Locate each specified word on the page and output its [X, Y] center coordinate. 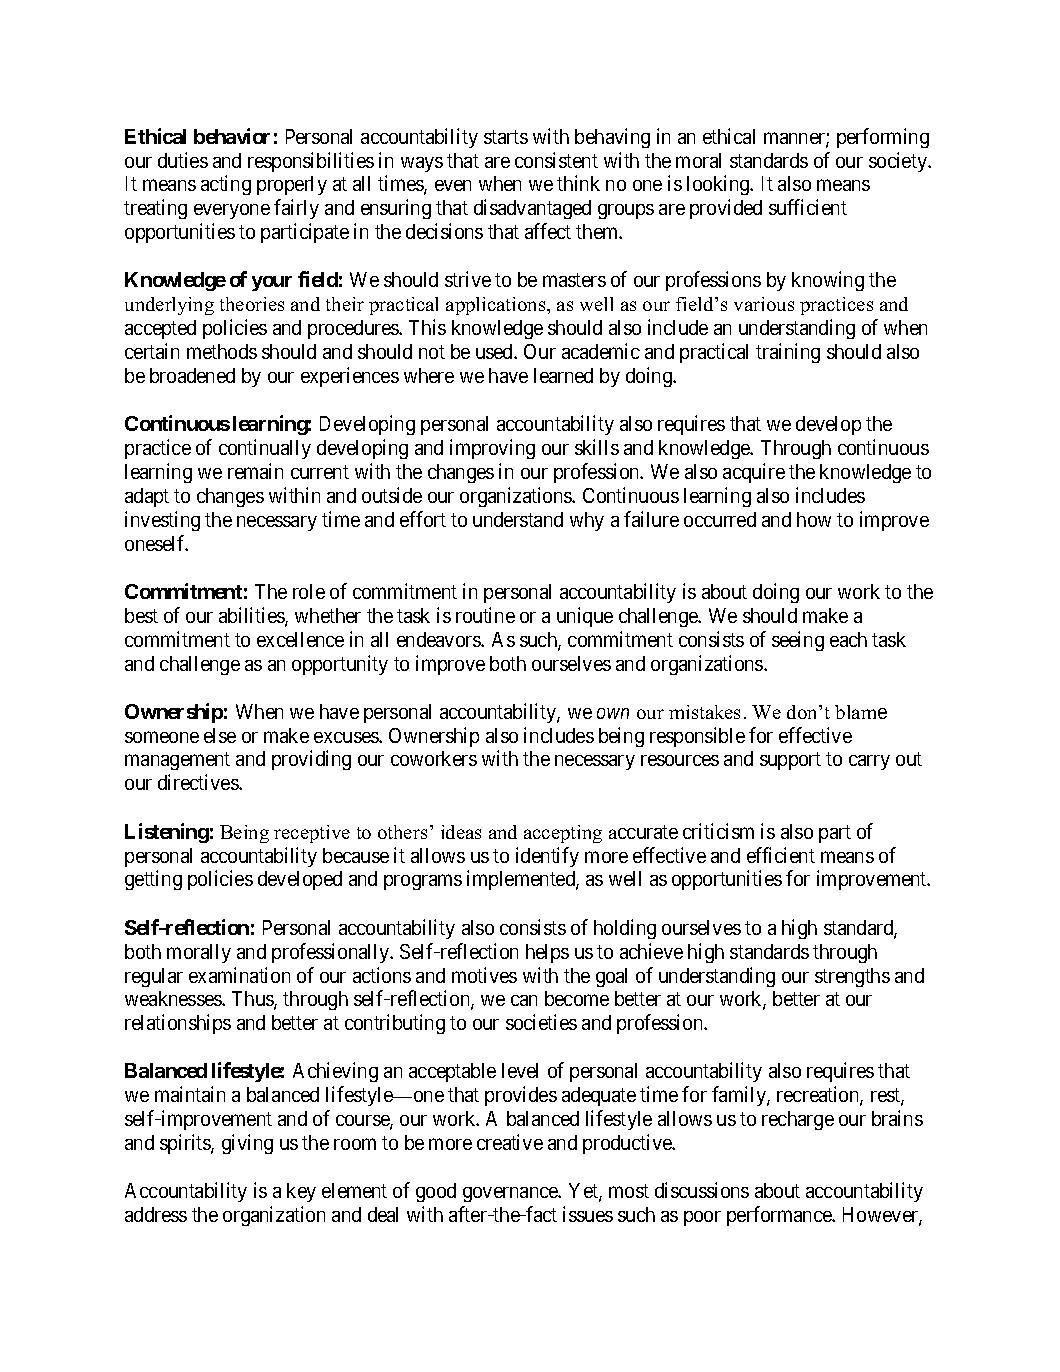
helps [547, 953]
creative [510, 1142]
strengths [852, 977]
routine [485, 615]
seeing [798, 641]
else [220, 735]
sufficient [808, 207]
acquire [754, 473]
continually [265, 449]
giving [247, 1144]
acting [226, 185]
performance [780, 1216]
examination [239, 975]
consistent [556, 160]
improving [492, 449]
